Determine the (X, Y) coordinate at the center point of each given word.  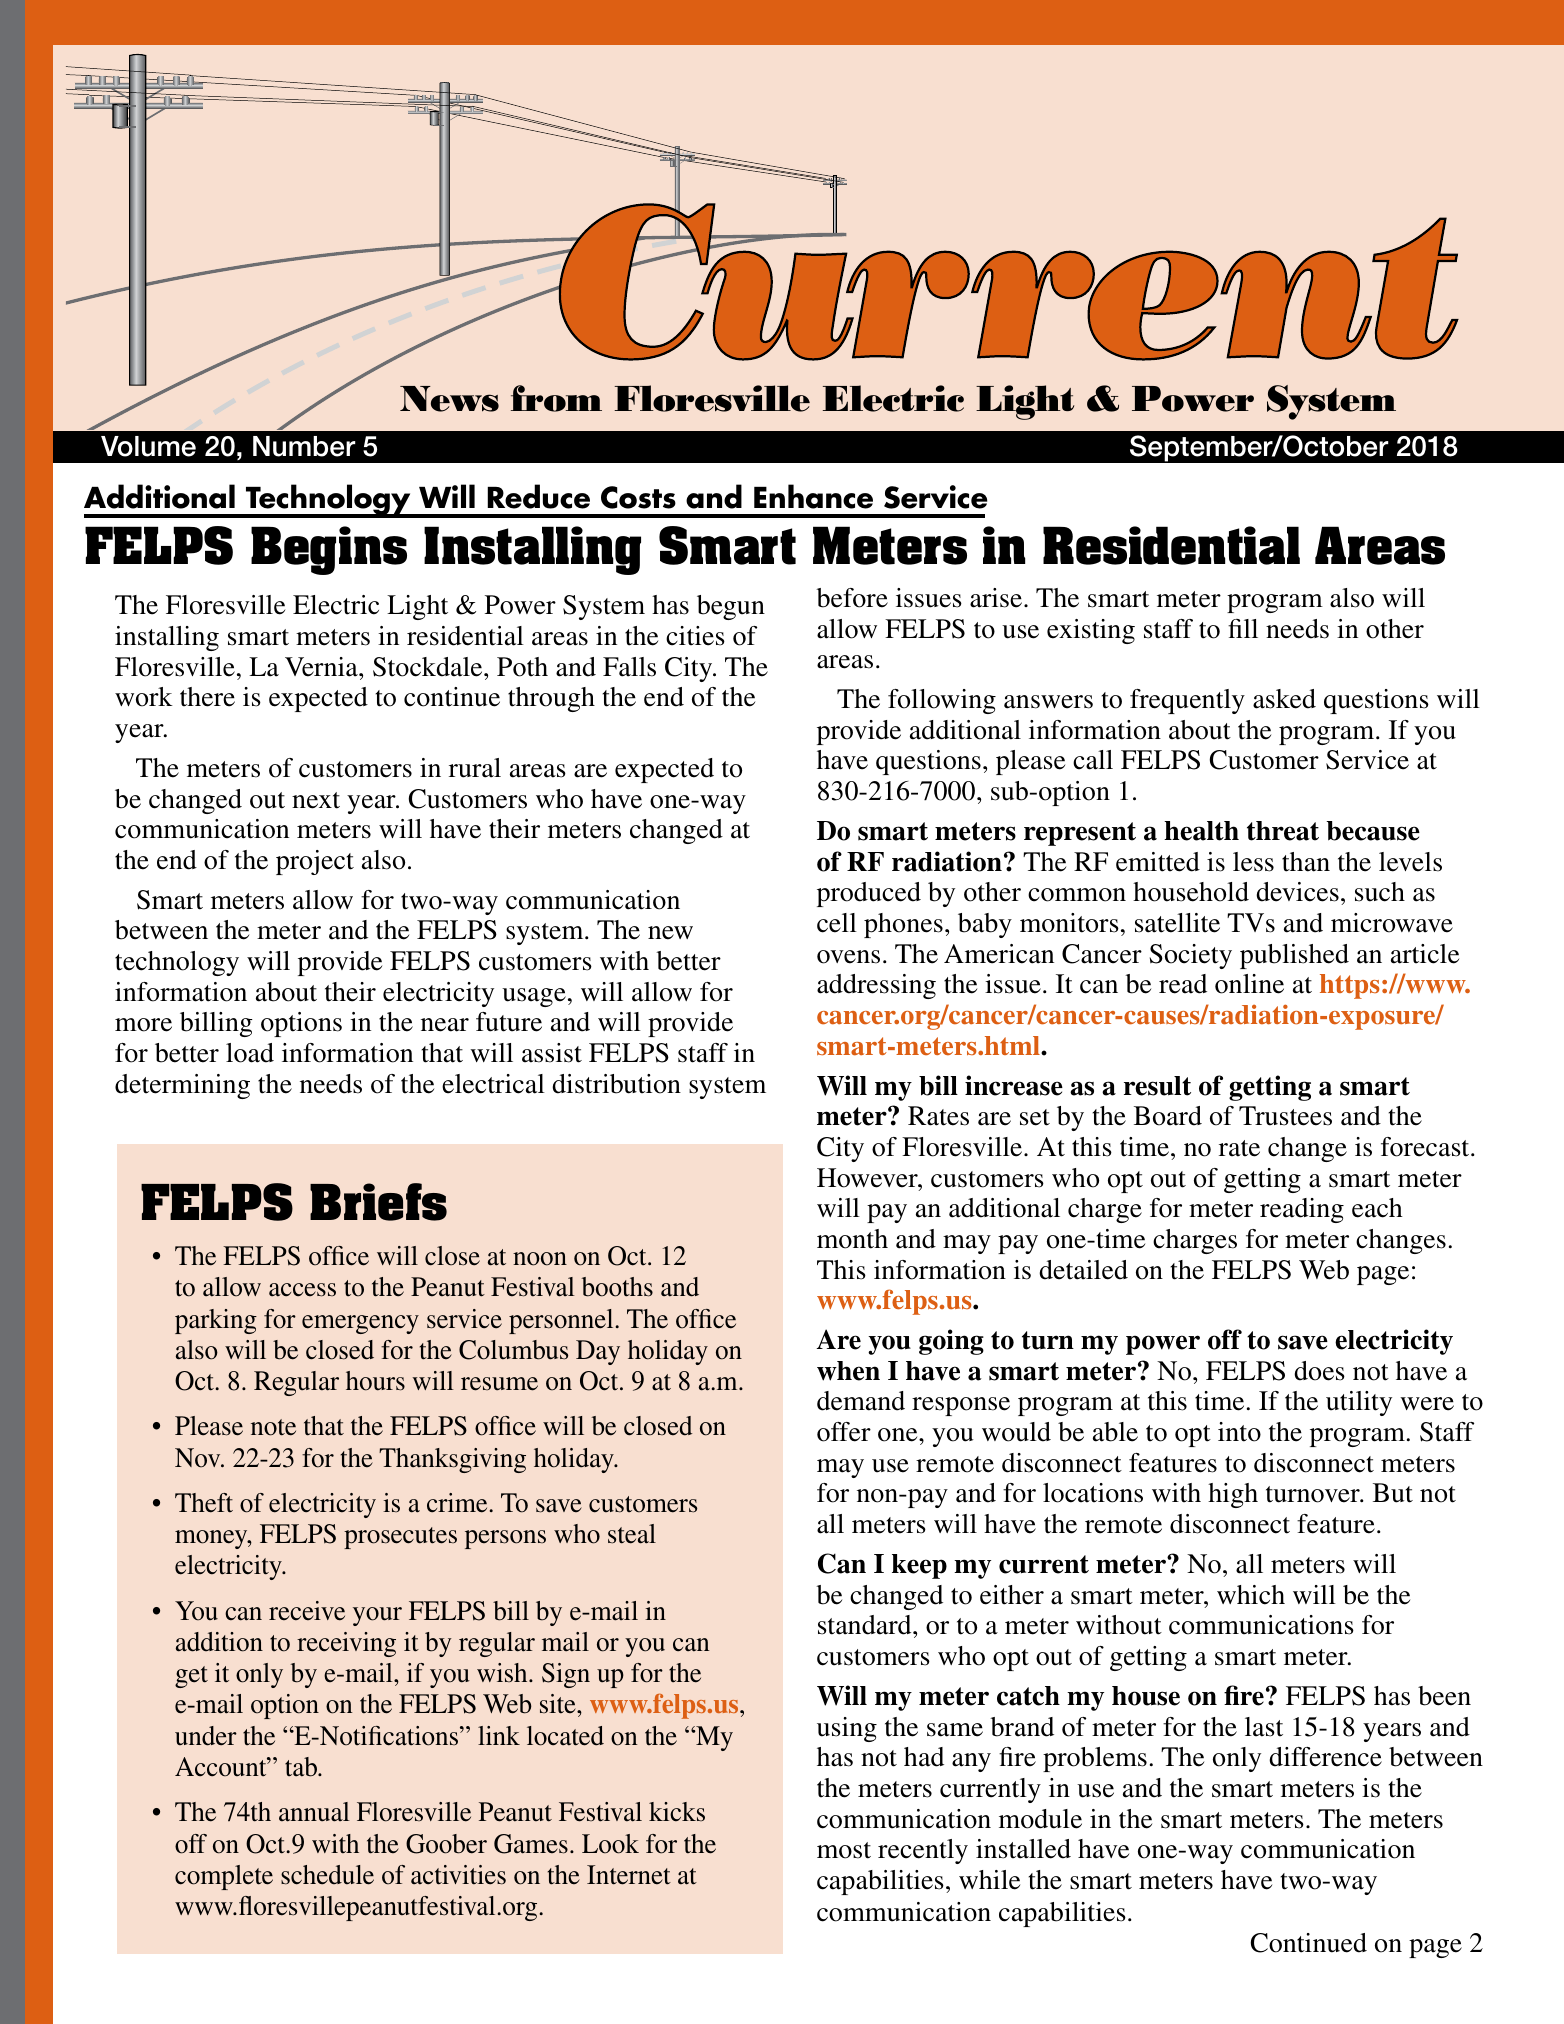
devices (1297, 892)
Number (304, 446)
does (1319, 1371)
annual (314, 1812)
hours (375, 1381)
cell (837, 923)
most (844, 1850)
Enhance (813, 496)
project (315, 862)
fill (1243, 628)
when (848, 1371)
